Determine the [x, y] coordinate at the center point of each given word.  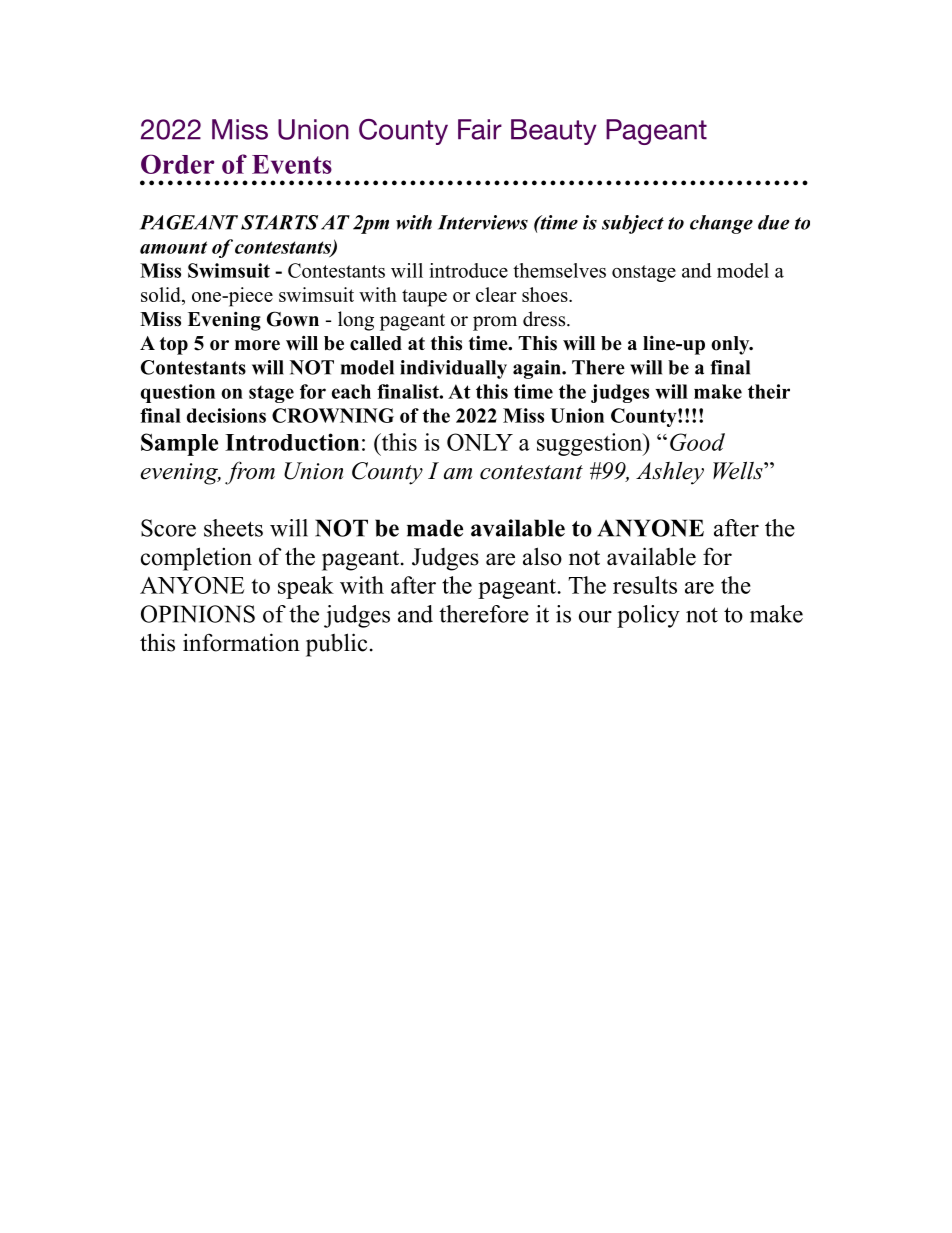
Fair [480, 129]
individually [453, 369]
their [769, 391]
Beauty [554, 132]
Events [292, 164]
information [241, 642]
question [178, 393]
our [595, 617]
